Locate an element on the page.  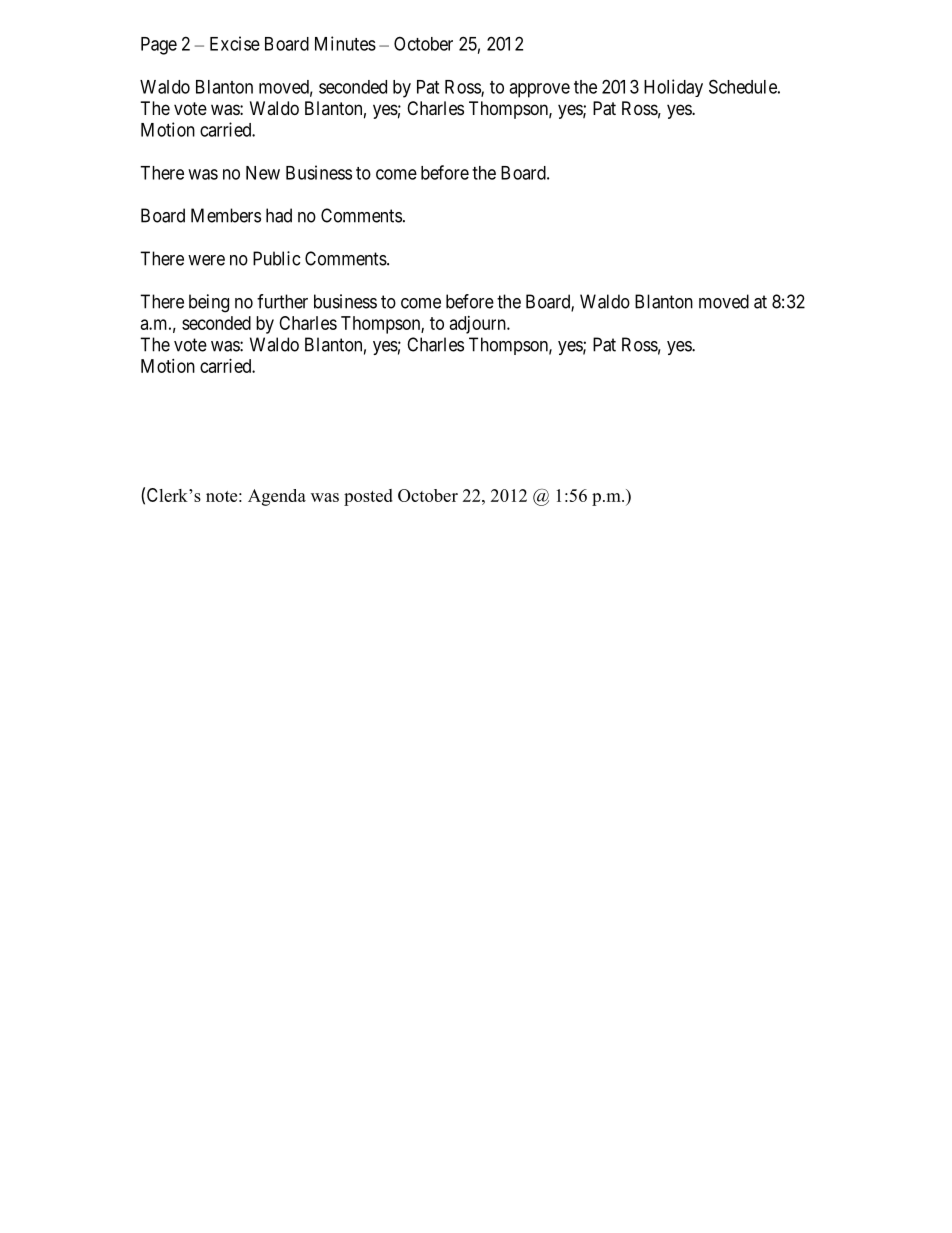
Excise is located at coordinates (235, 43).
